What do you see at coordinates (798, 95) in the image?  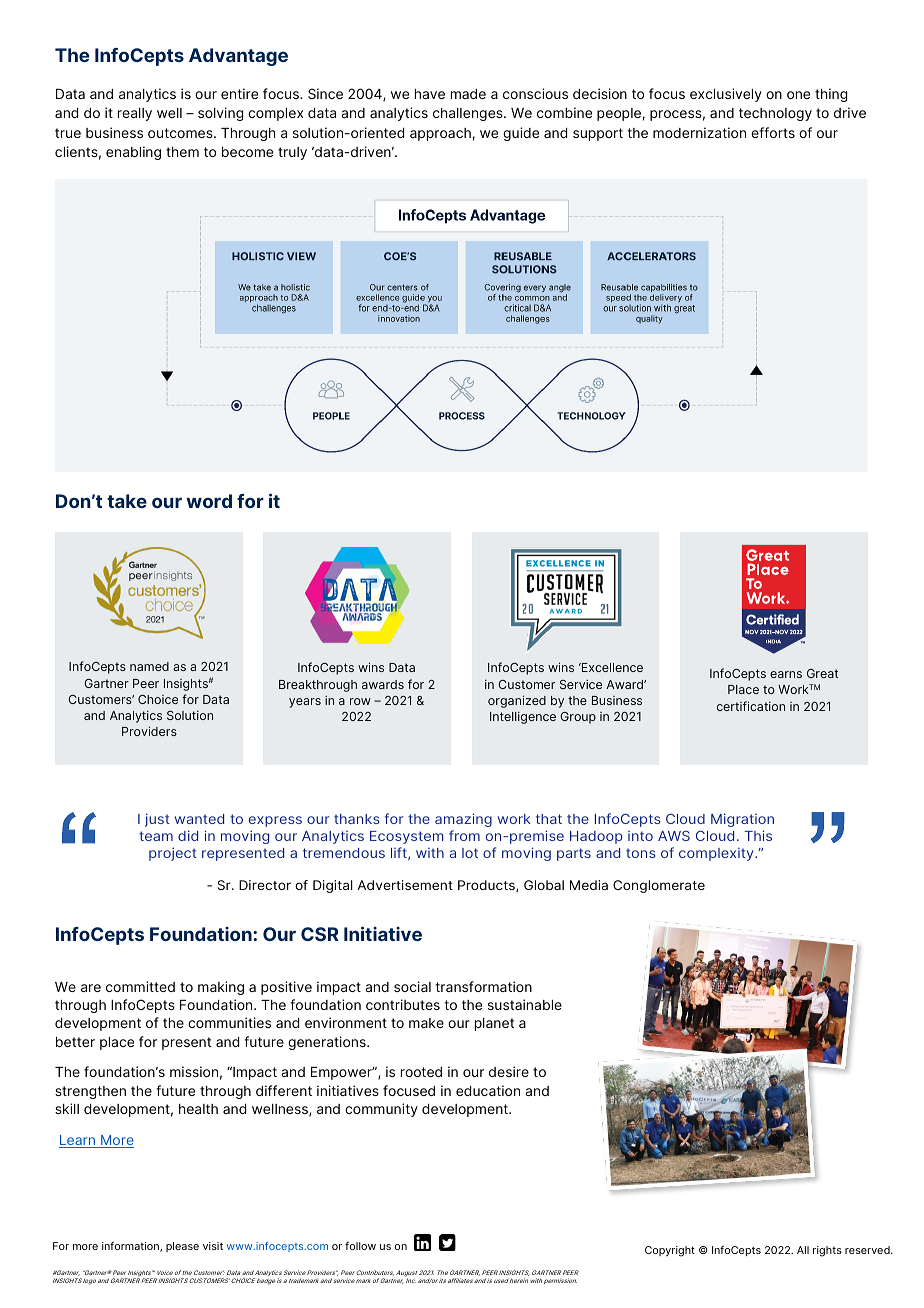 I see `one` at bounding box center [798, 95].
